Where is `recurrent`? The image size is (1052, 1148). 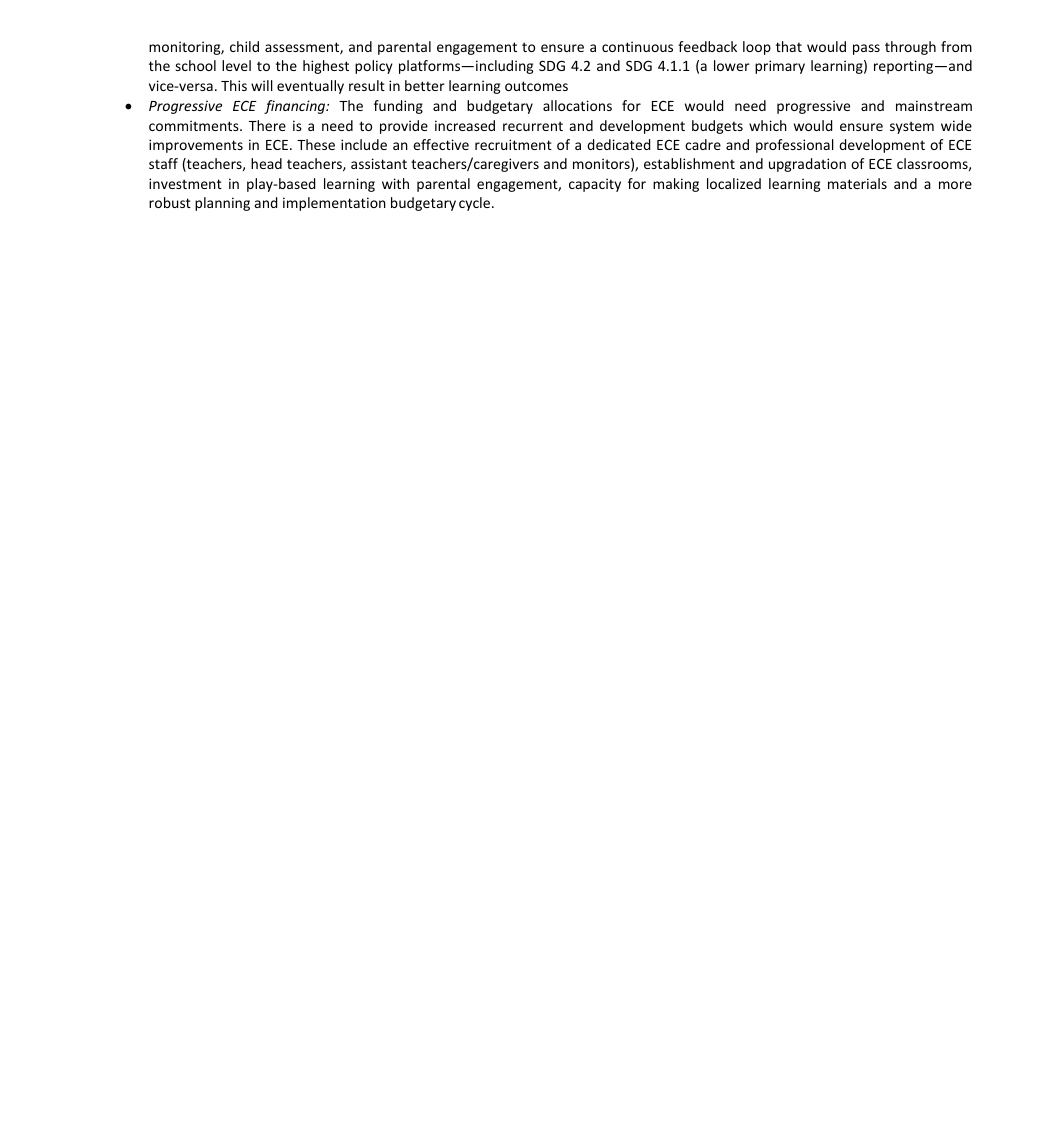
recurrent is located at coordinates (533, 126).
